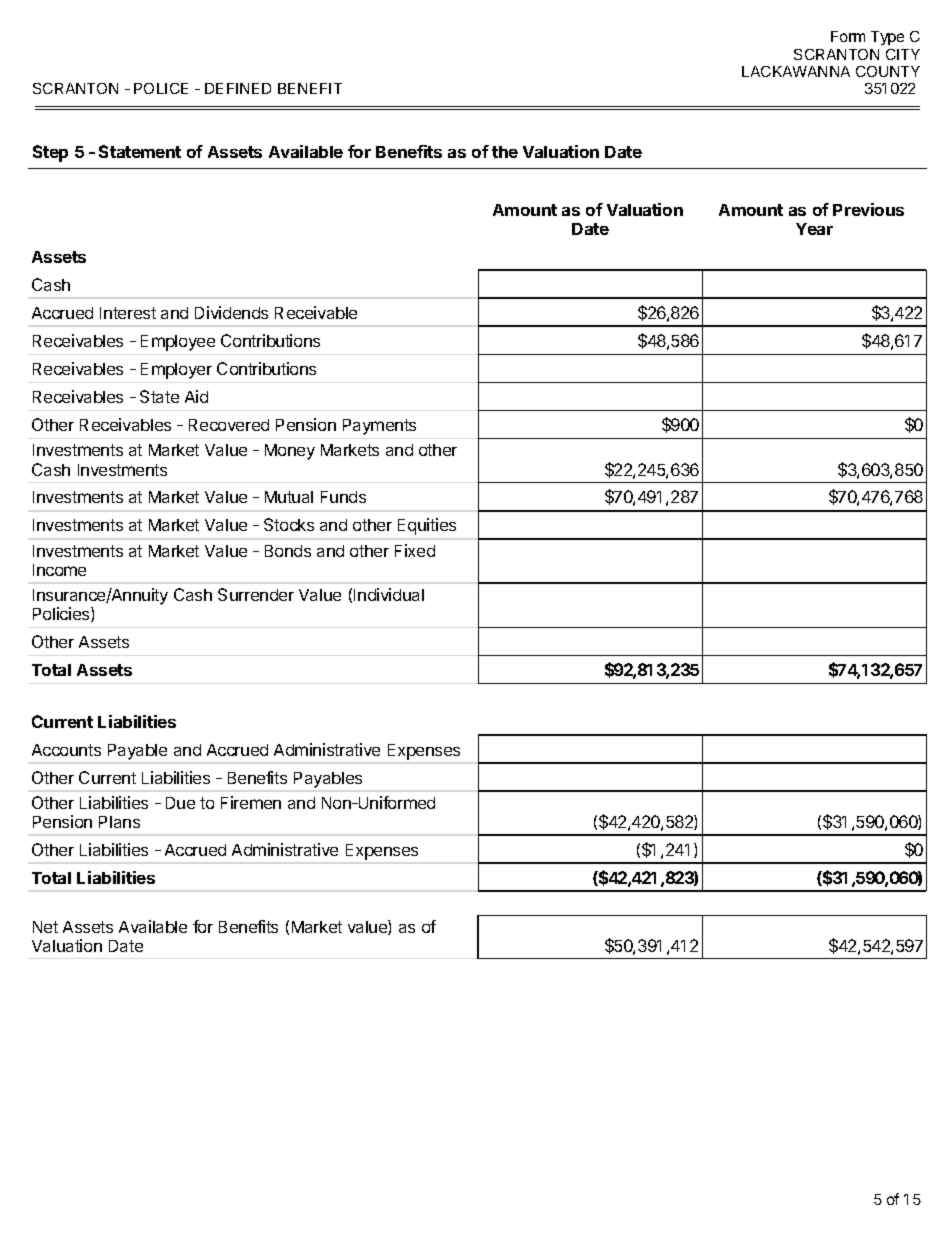 This document has height=1233, width=952. Describe the element at coordinates (251, 802) in the document. I see `Firemen` at that location.
